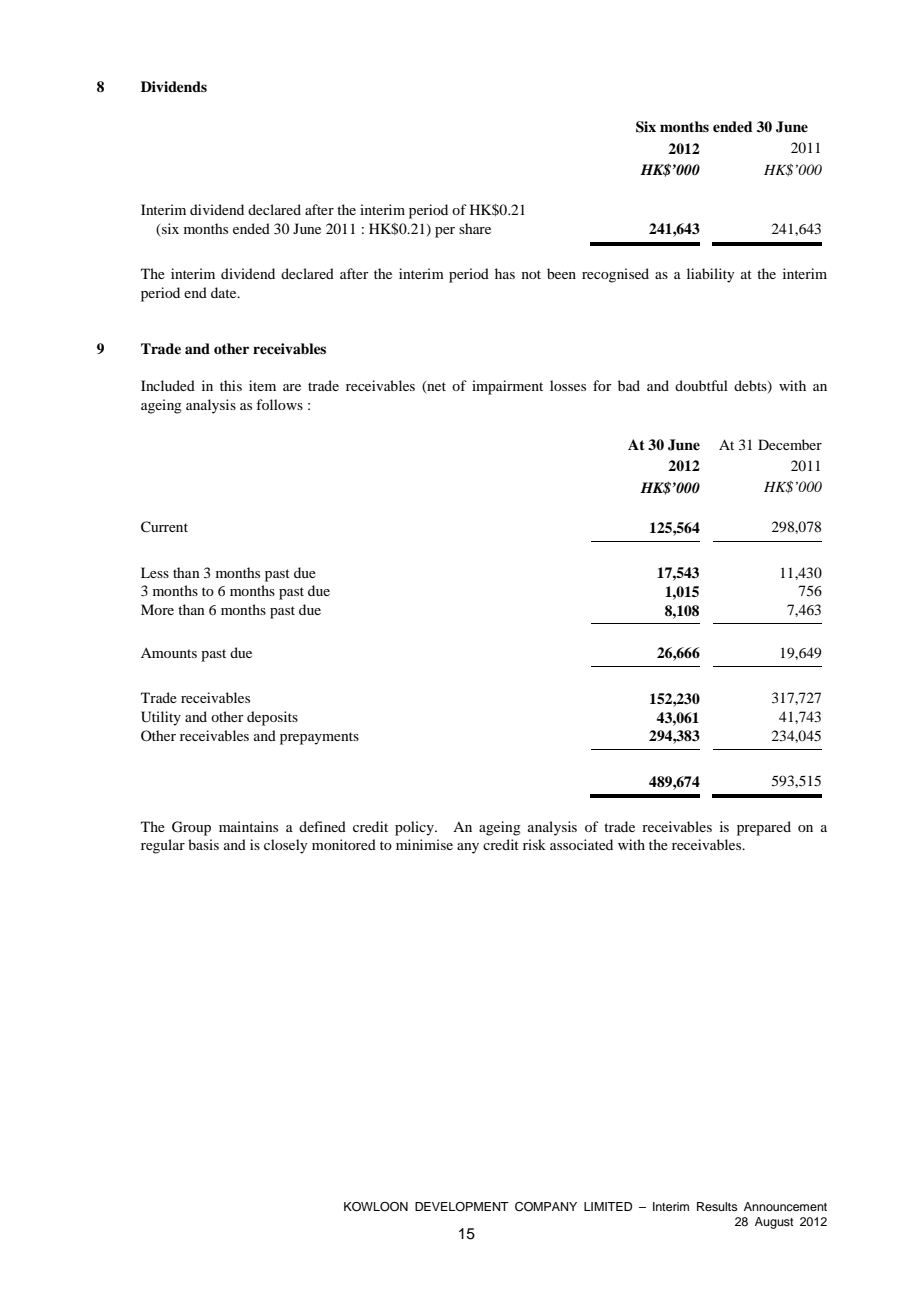 The height and width of the image is (1308, 924). I want to click on policy, so click(415, 828).
